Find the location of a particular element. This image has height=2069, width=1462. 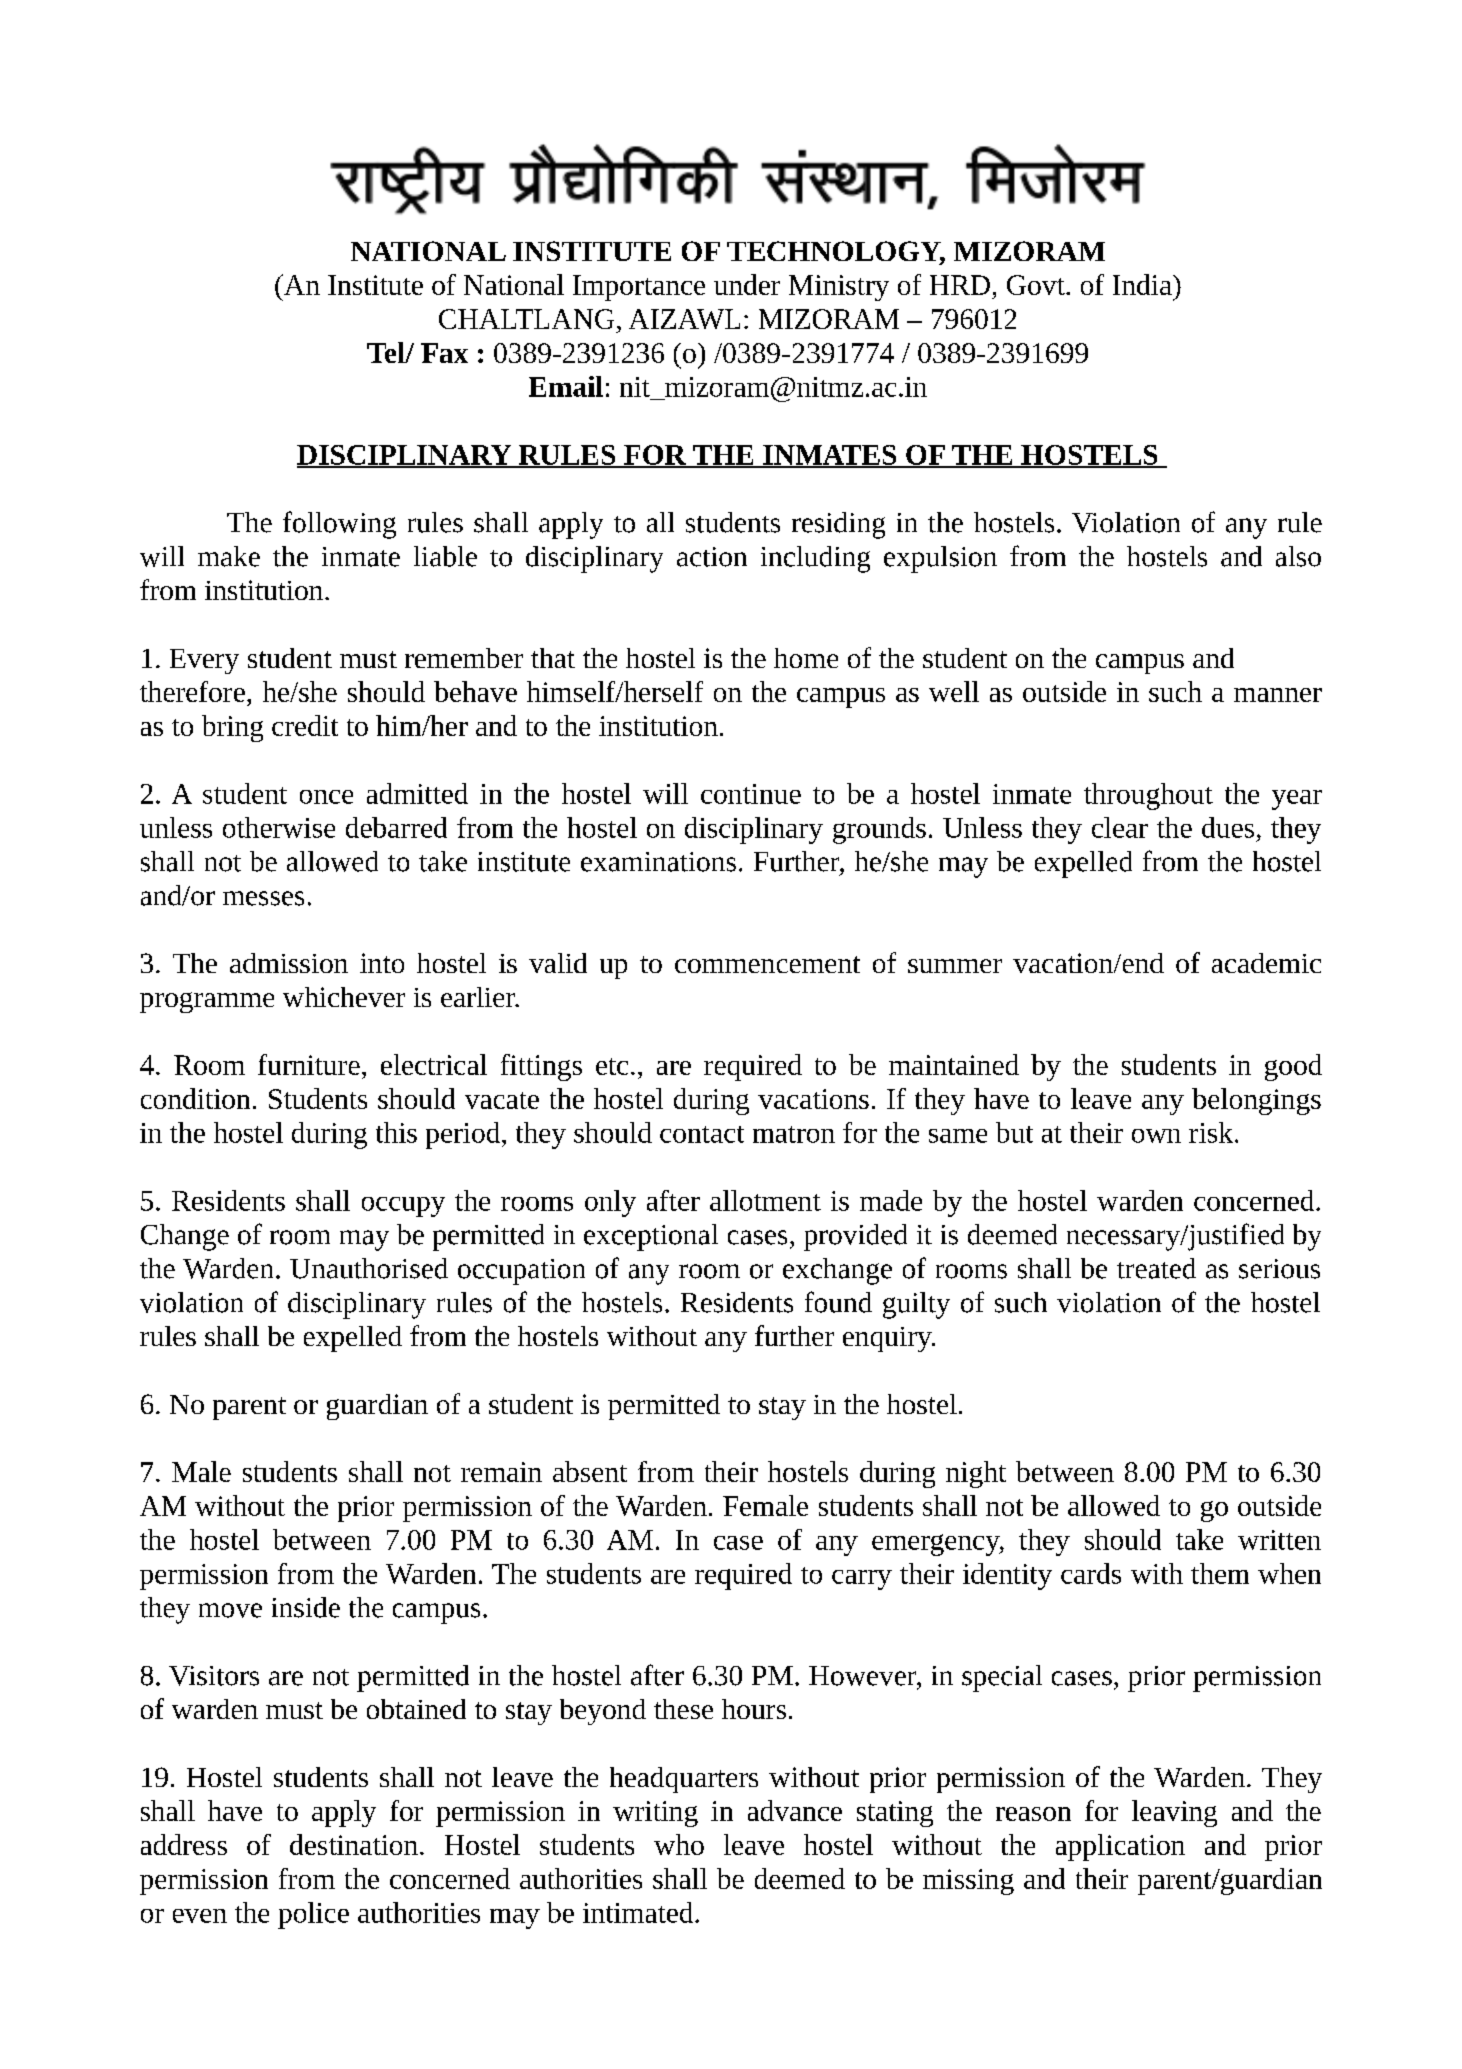

inside is located at coordinates (306, 1607).
